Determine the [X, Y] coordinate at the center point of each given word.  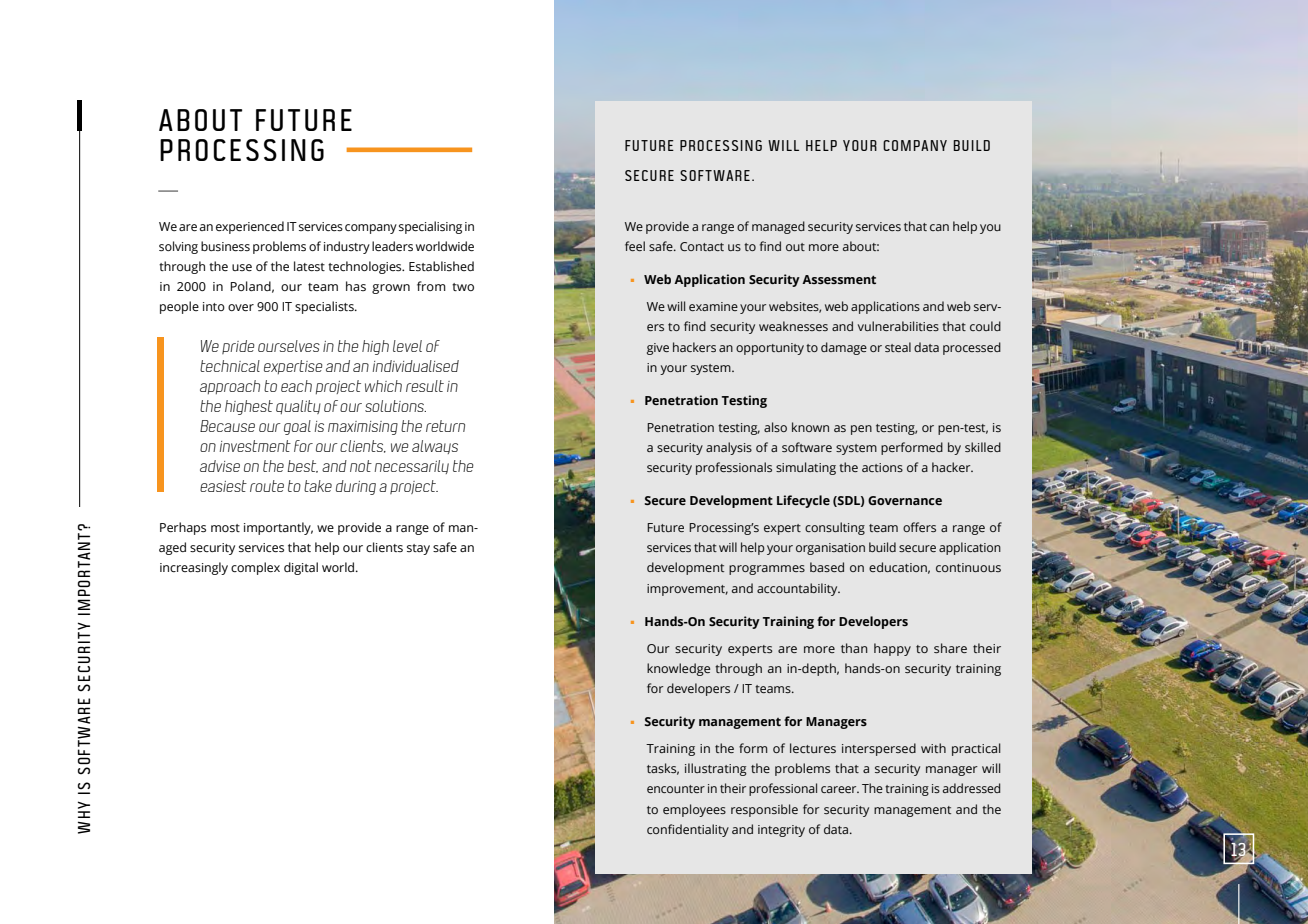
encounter [676, 789]
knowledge [678, 669]
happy [892, 649]
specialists [325, 307]
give [658, 349]
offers [919, 527]
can [939, 227]
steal [898, 347]
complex [255, 568]
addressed [971, 788]
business [225, 246]
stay [418, 549]
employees [694, 810]
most [225, 528]
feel [635, 246]
